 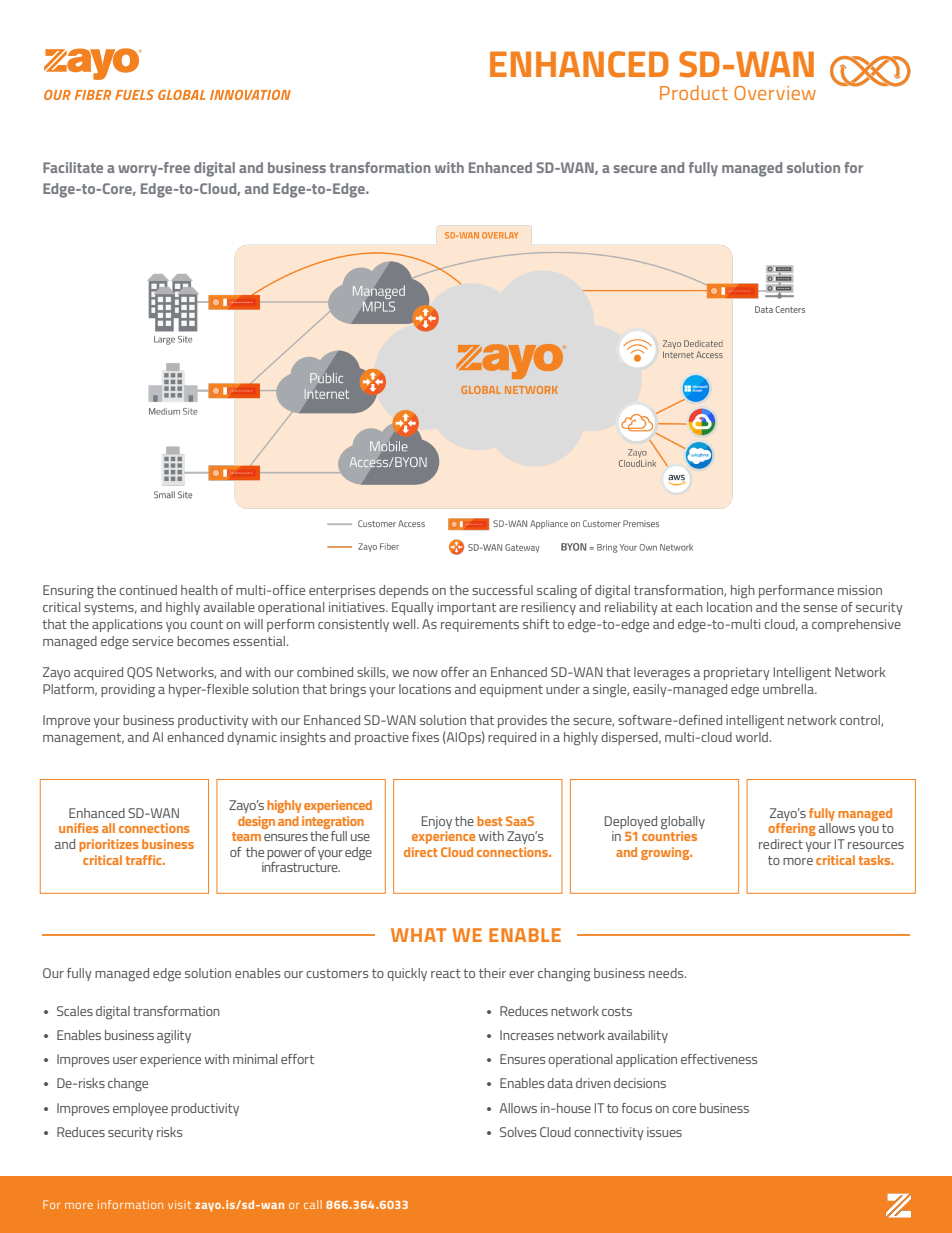 I want to click on requirements, so click(x=480, y=625).
